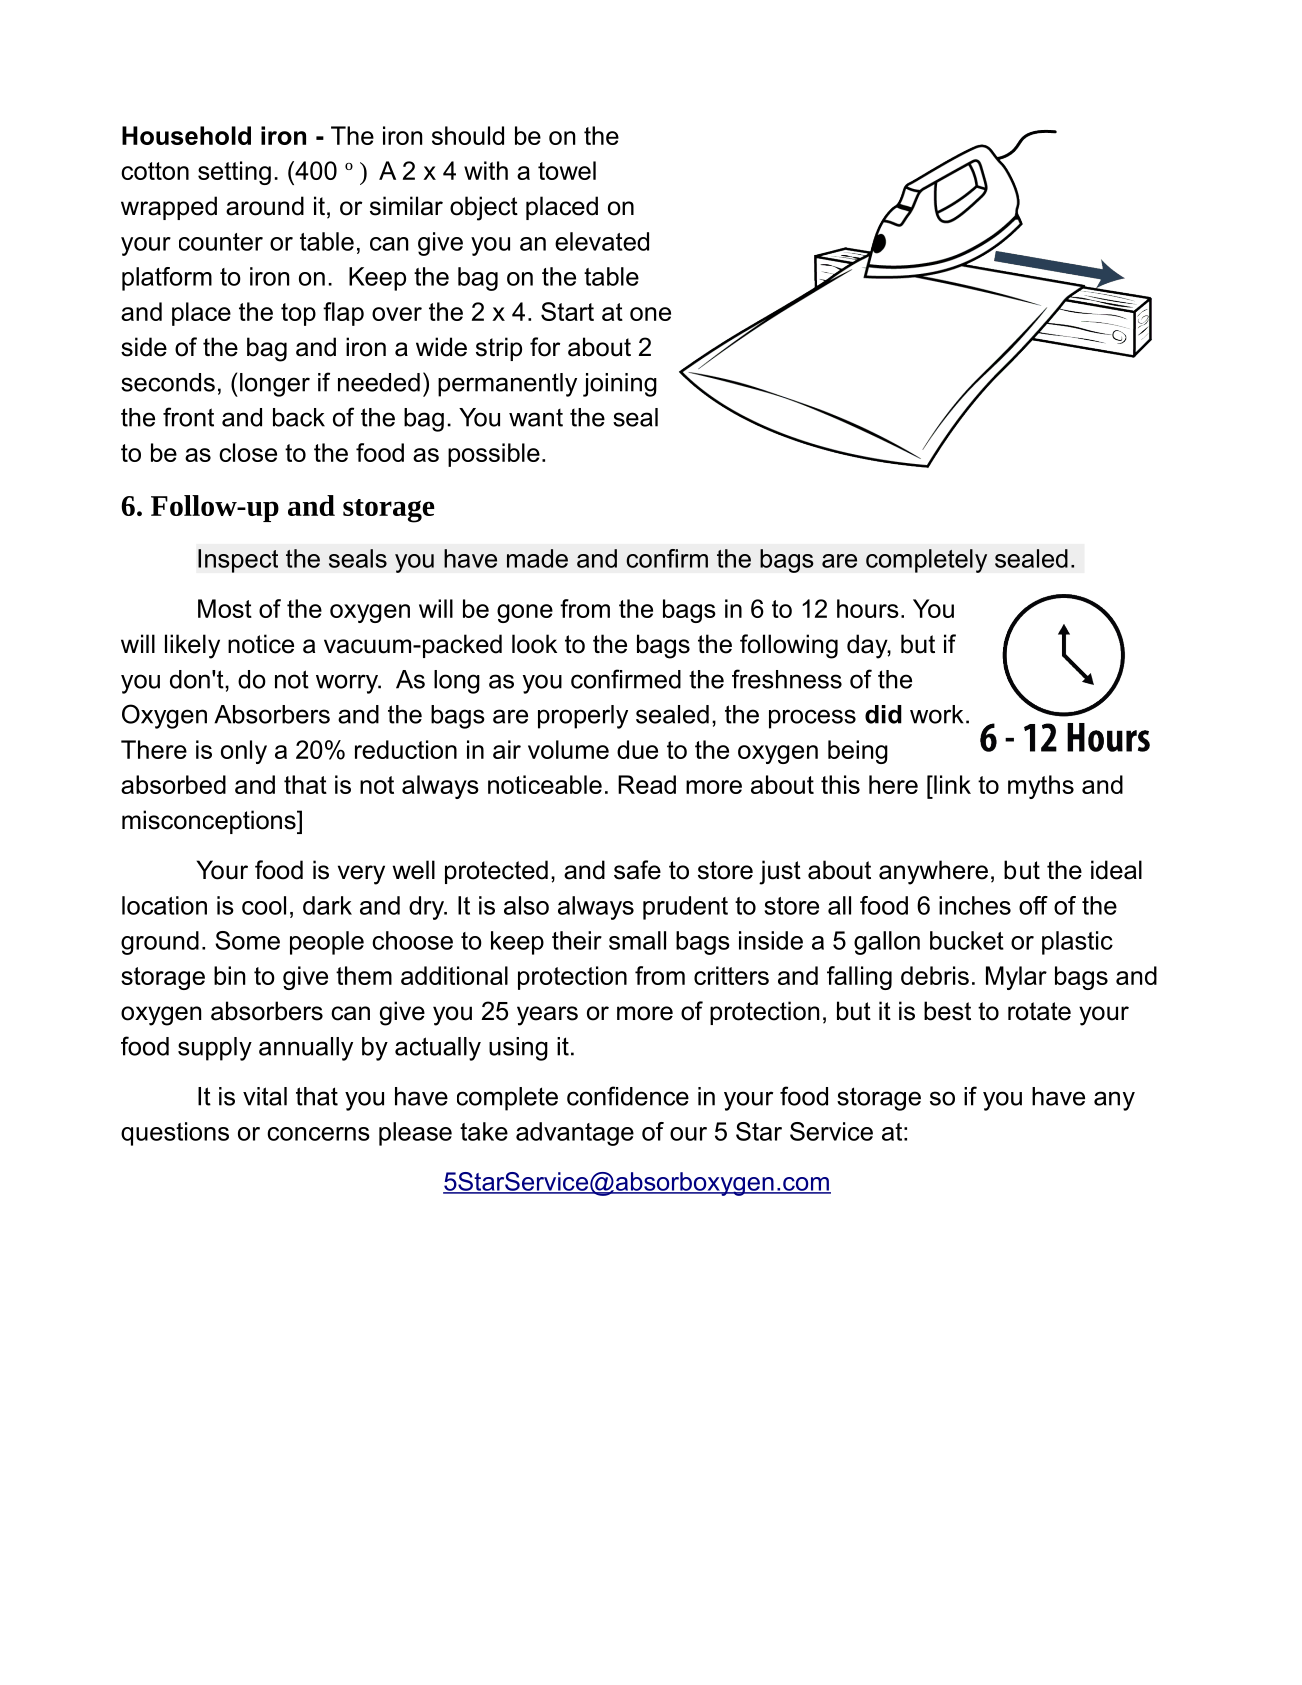  I want to click on small, so click(637, 940).
